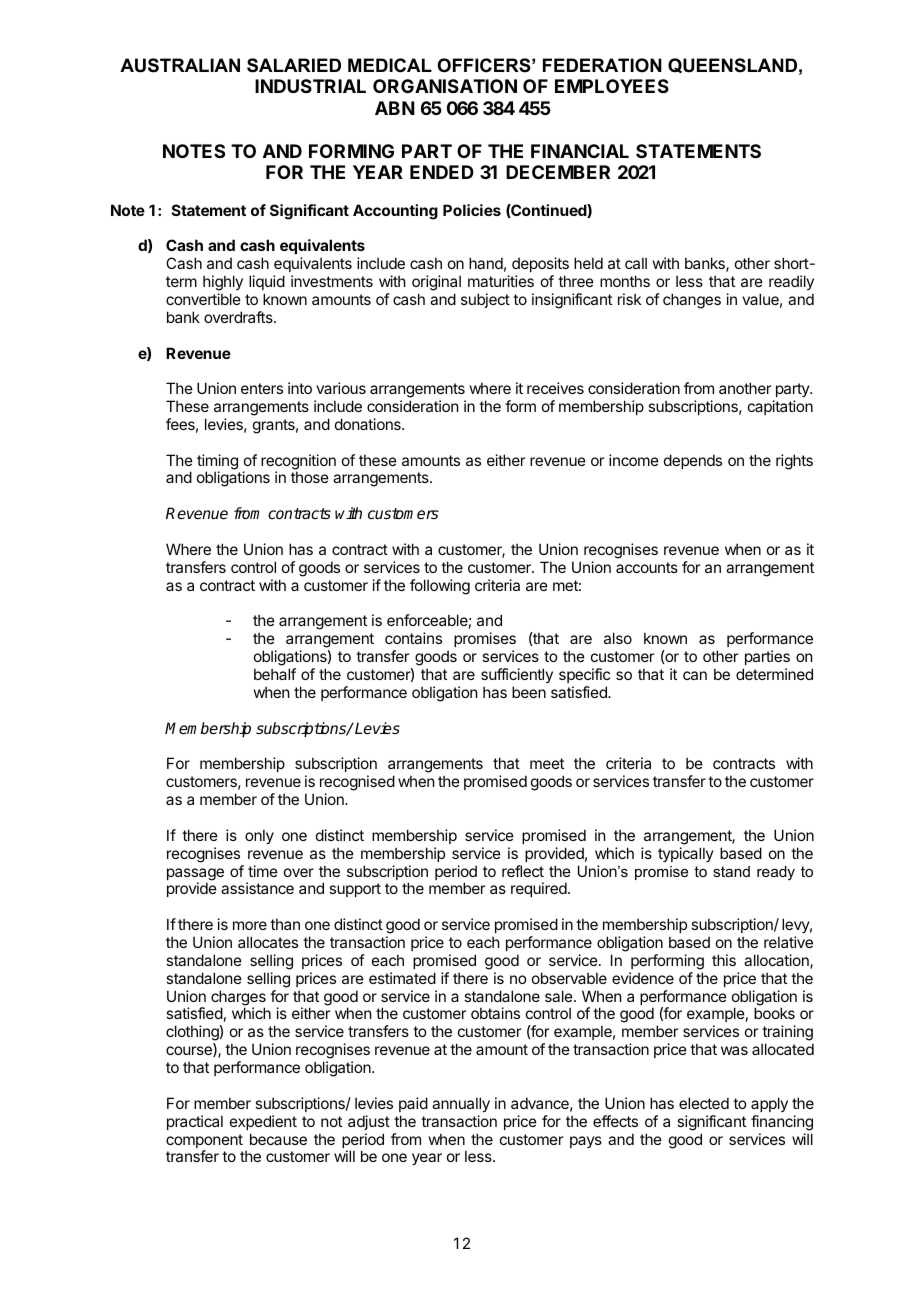 This screenshot has height=1308, width=924. What do you see at coordinates (693, 461) in the screenshot?
I see `depends` at bounding box center [693, 461].
